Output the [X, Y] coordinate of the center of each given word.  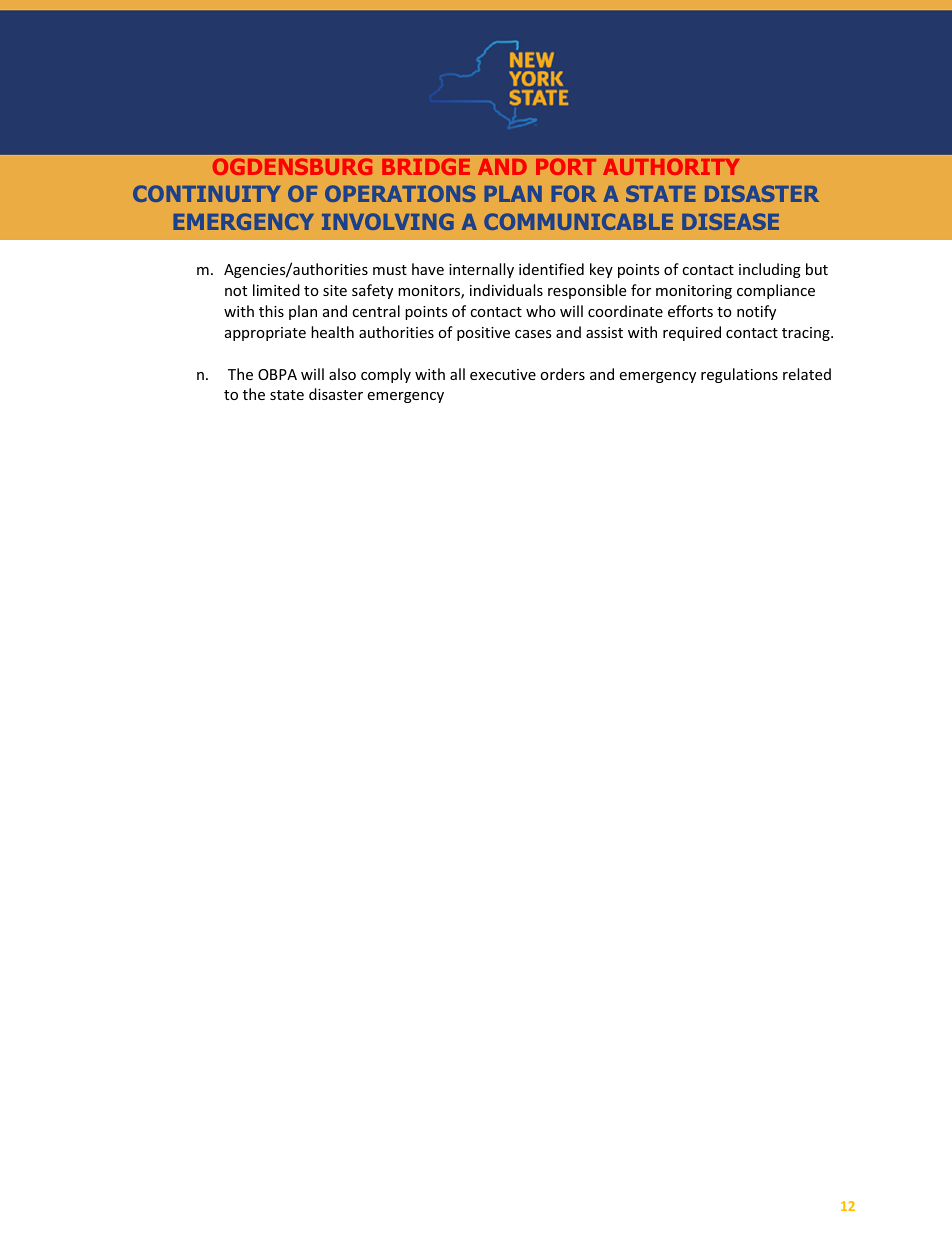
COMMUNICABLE [578, 221]
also [342, 374]
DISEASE [730, 221]
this [271, 311]
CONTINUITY [206, 193]
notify [756, 312]
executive [503, 374]
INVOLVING [388, 221]
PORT [566, 166]
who [541, 311]
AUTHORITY [671, 166]
